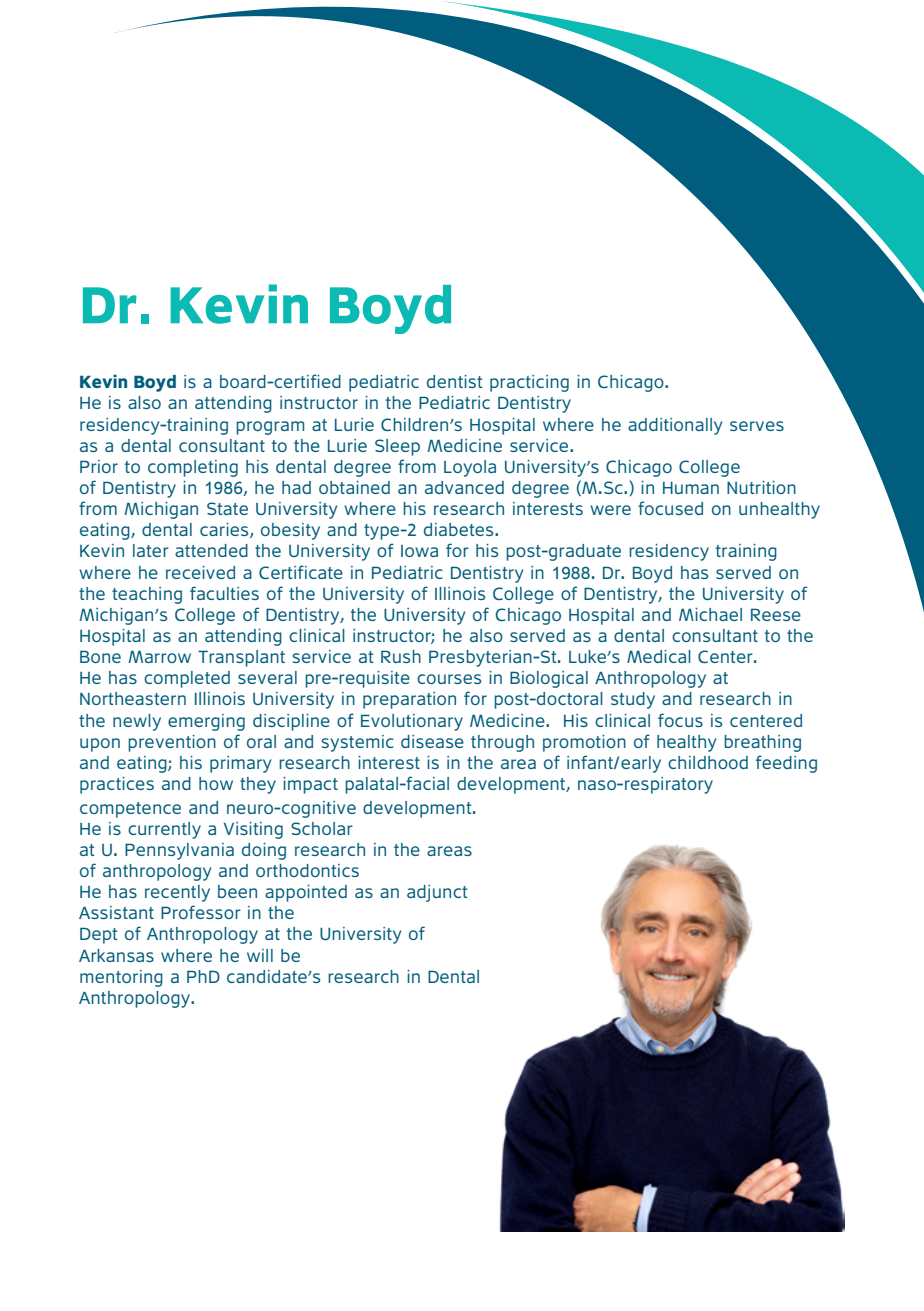 This screenshot has height=1311, width=924. Describe the element at coordinates (419, 551) in the screenshot. I see `Iowa` at that location.
